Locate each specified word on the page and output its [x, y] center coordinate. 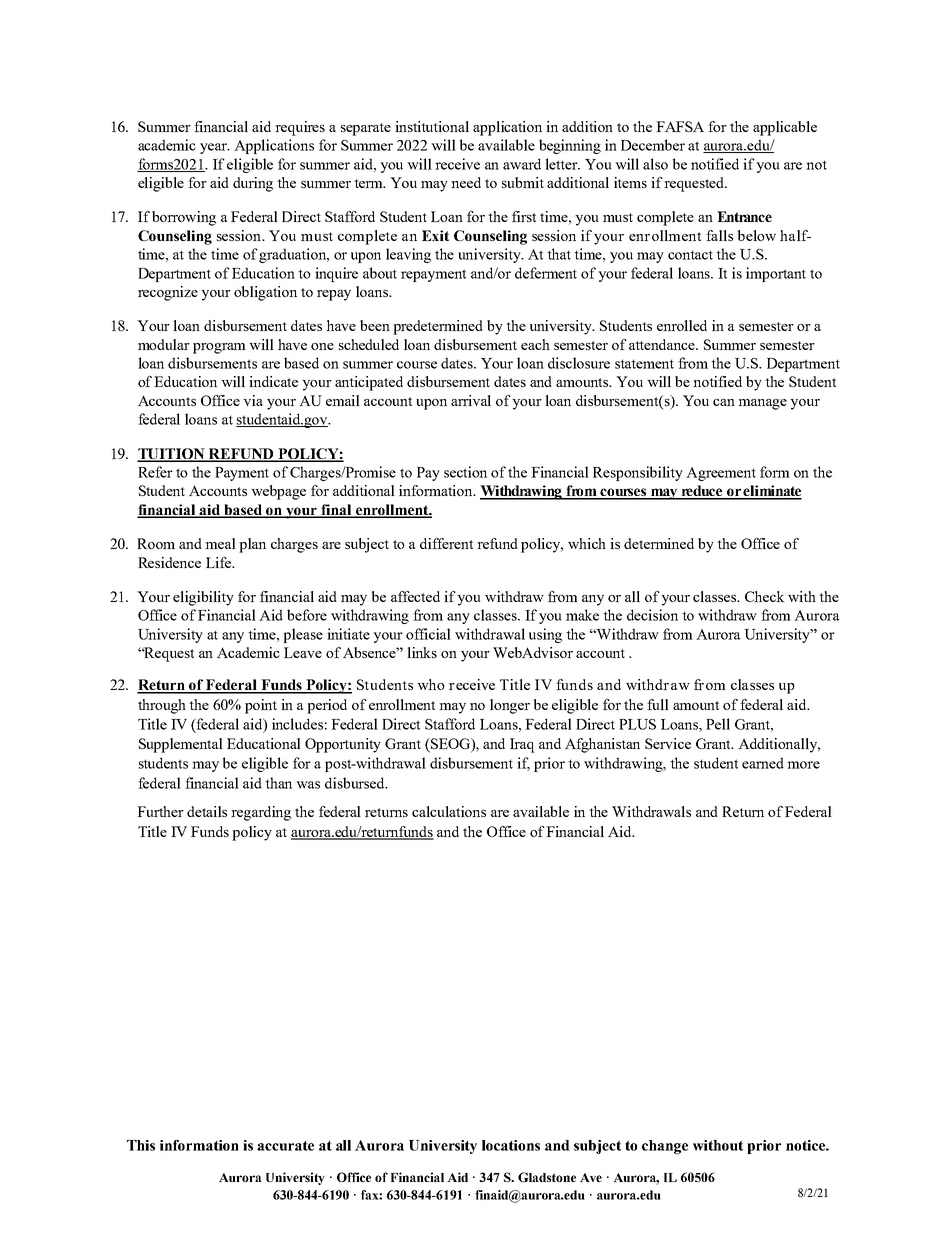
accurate [285, 1146]
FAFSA [680, 126]
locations [511, 1145]
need [466, 182]
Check [765, 596]
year [215, 148]
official [428, 634]
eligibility [203, 598]
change [665, 1147]
